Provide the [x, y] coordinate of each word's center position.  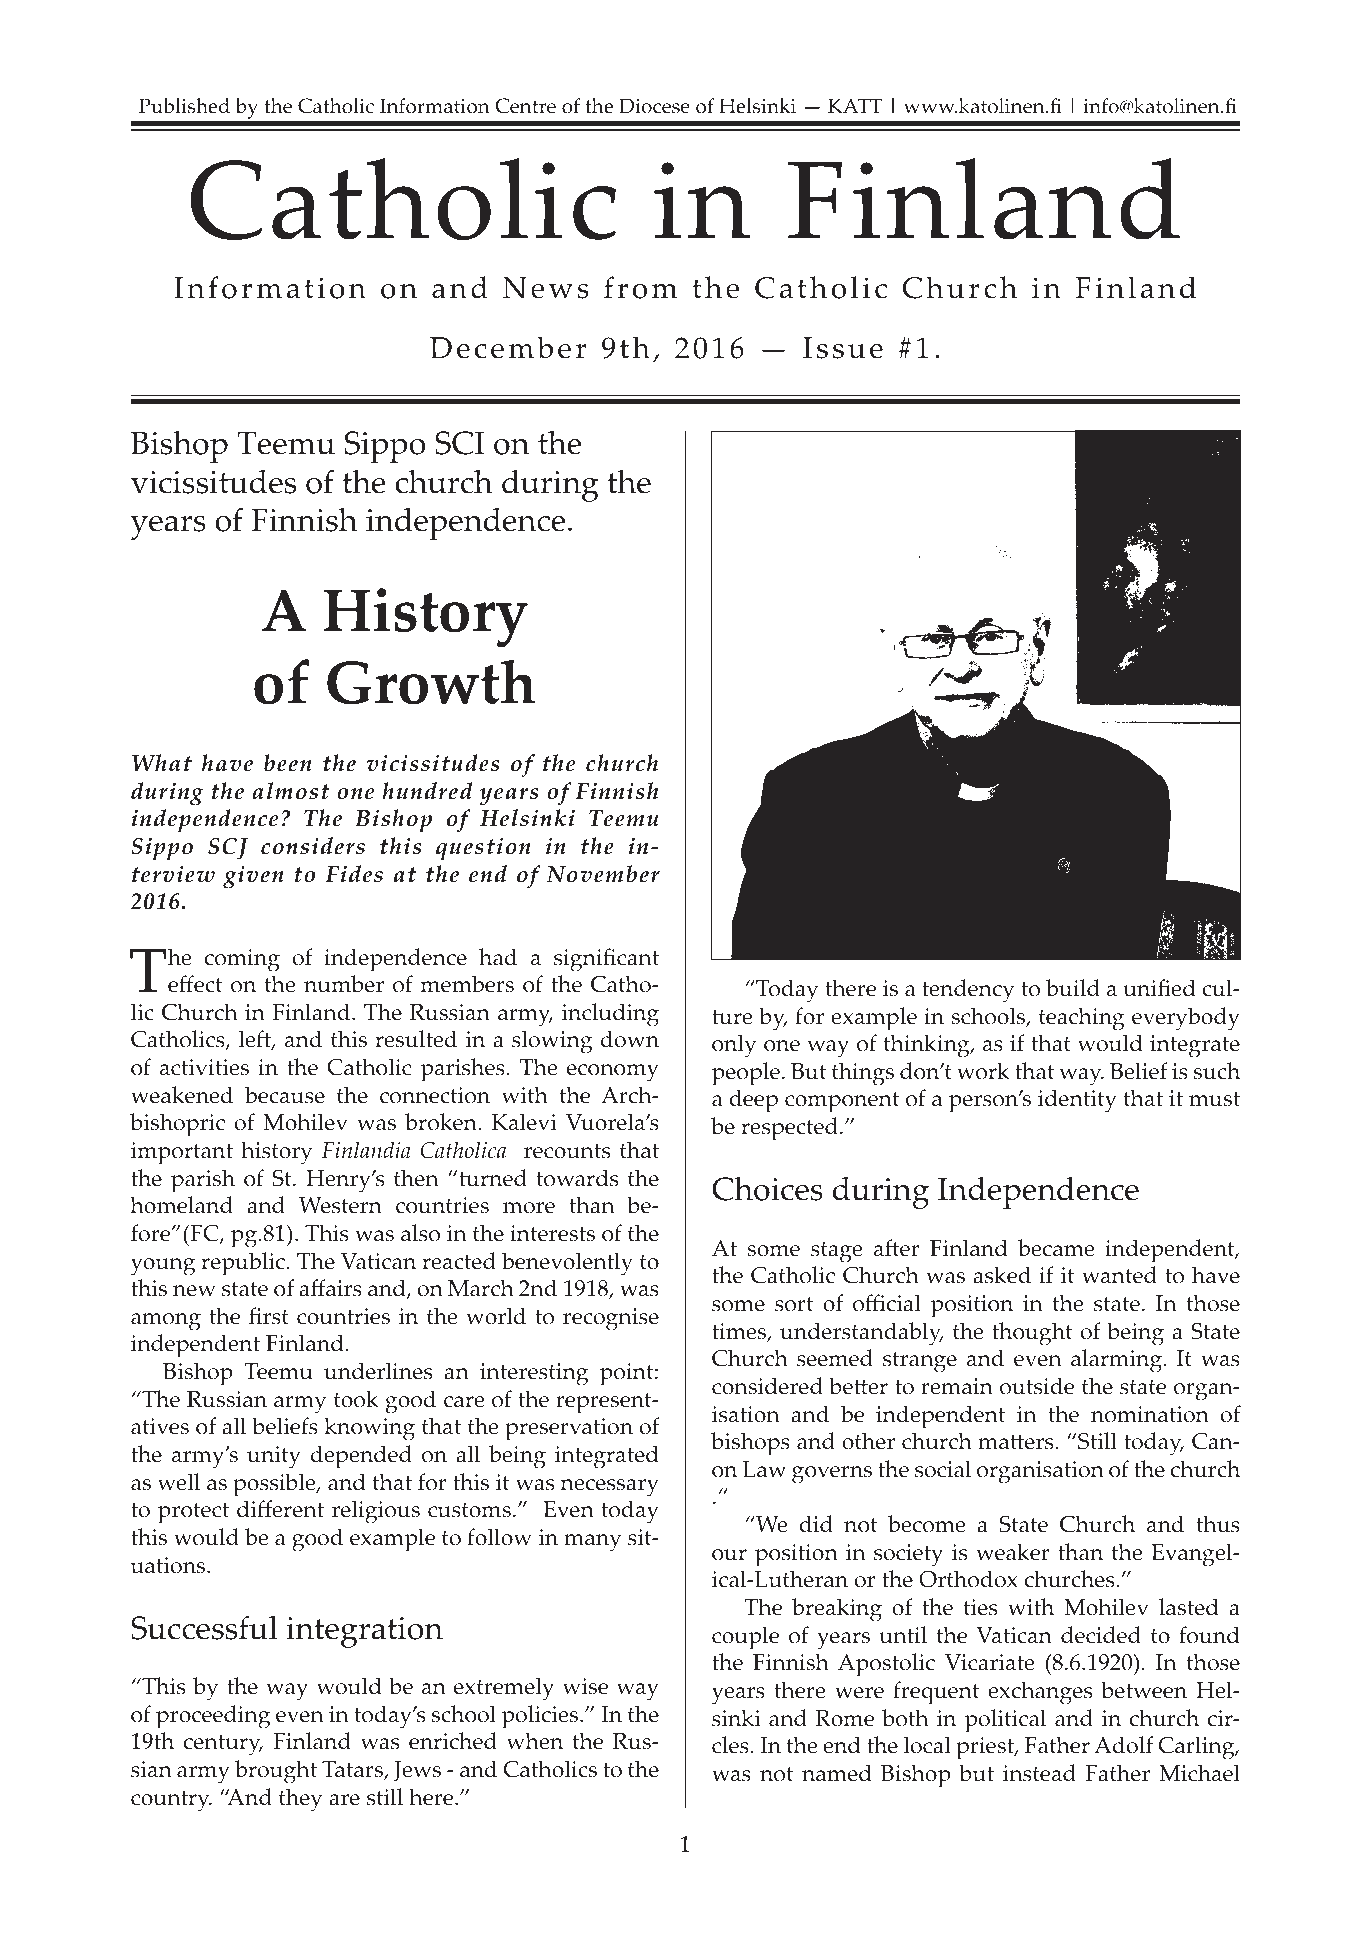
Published [184, 106]
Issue [843, 348]
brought [276, 1772]
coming [242, 960]
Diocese [654, 106]
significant [606, 960]
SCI [460, 443]
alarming [1118, 1361]
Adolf [1123, 1745]
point [628, 1374]
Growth [431, 682]
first [269, 1316]
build [1073, 988]
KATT [855, 105]
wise [585, 1686]
